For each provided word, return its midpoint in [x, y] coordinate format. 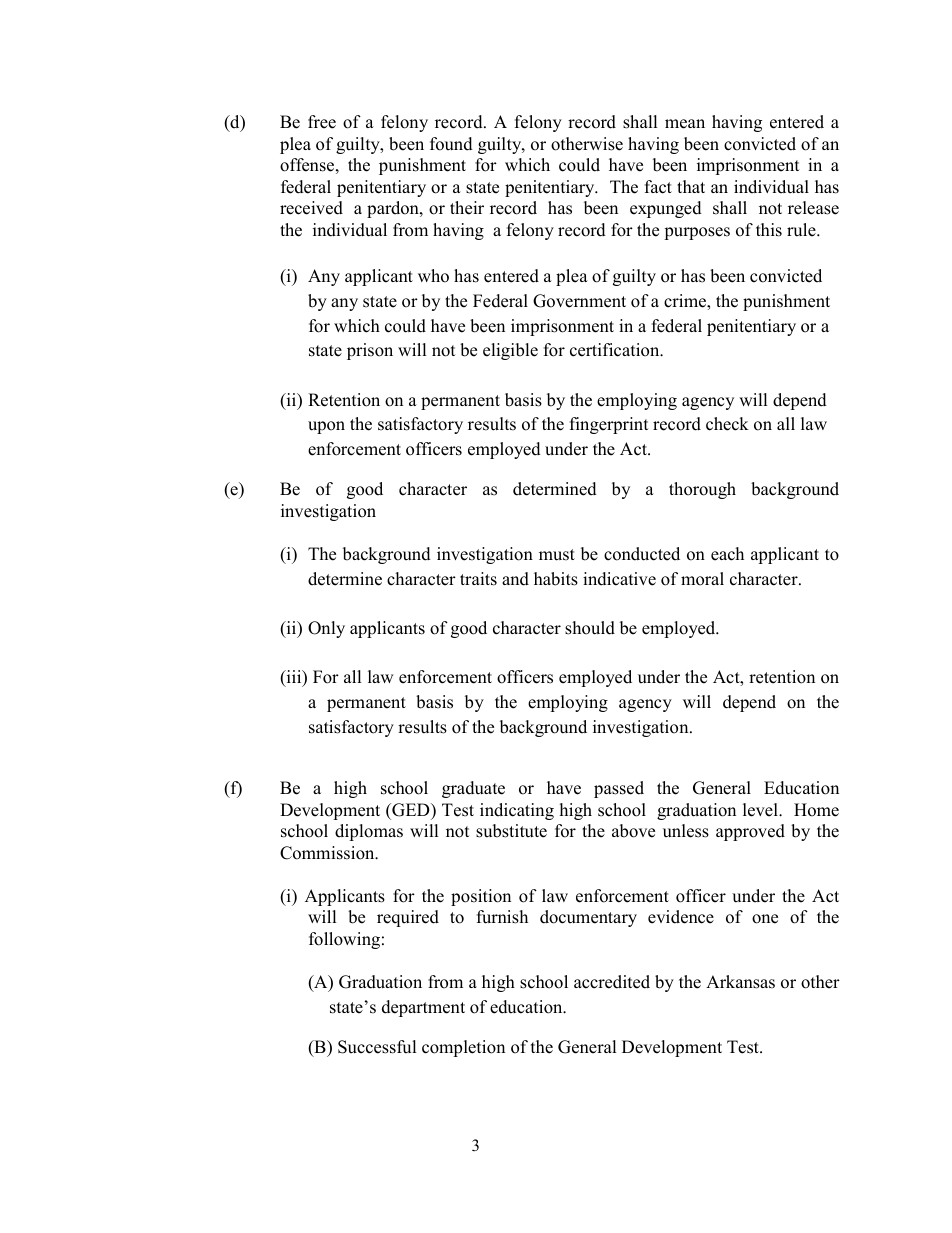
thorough [702, 490]
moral [702, 579]
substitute [511, 831]
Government [579, 301]
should [590, 628]
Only [326, 629]
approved [750, 832]
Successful [377, 1047]
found [451, 144]
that [691, 186]
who [433, 276]
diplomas [369, 832]
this [769, 230]
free [322, 122]
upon [326, 427]
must [557, 555]
